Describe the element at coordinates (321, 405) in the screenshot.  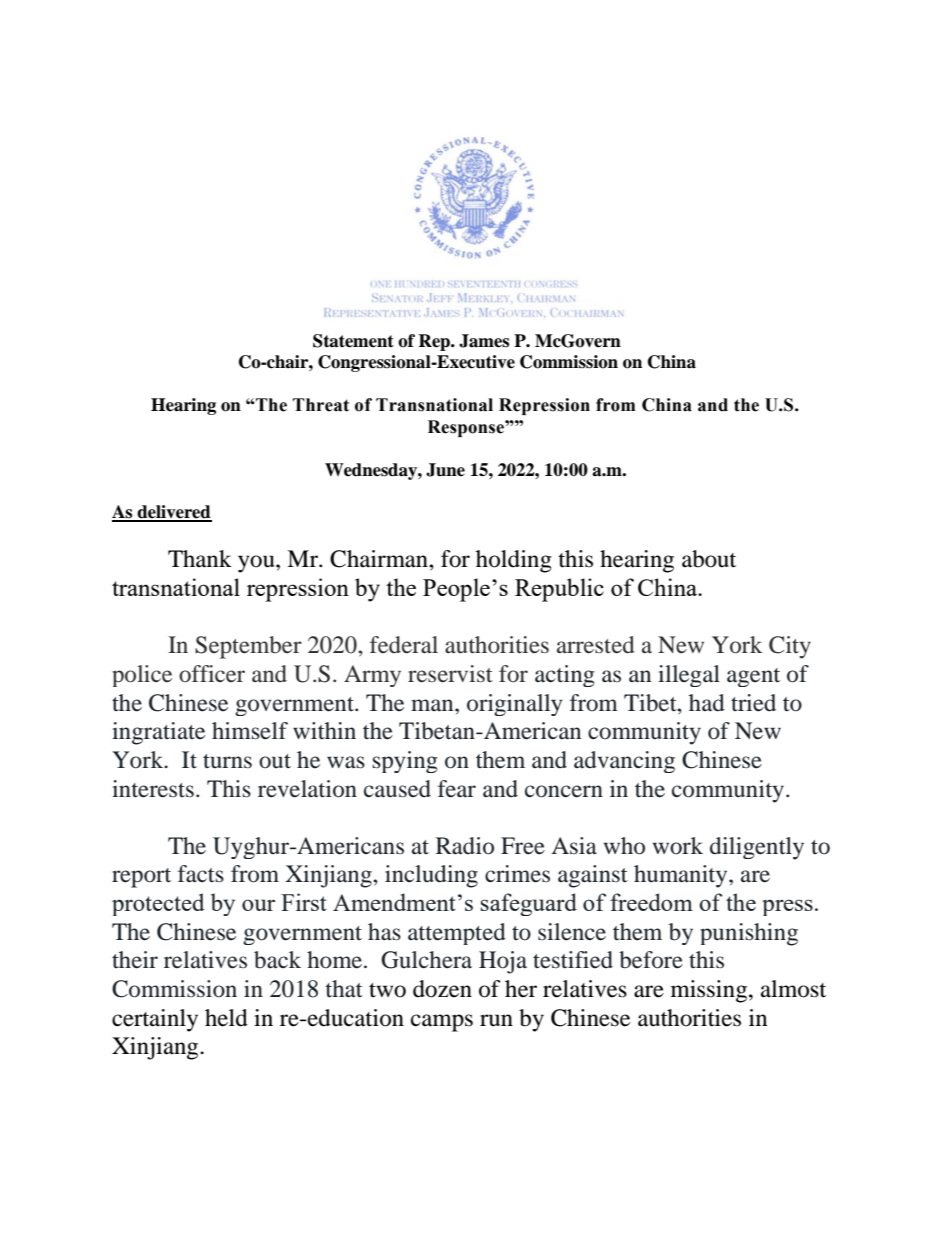
I see `Threat` at that location.
